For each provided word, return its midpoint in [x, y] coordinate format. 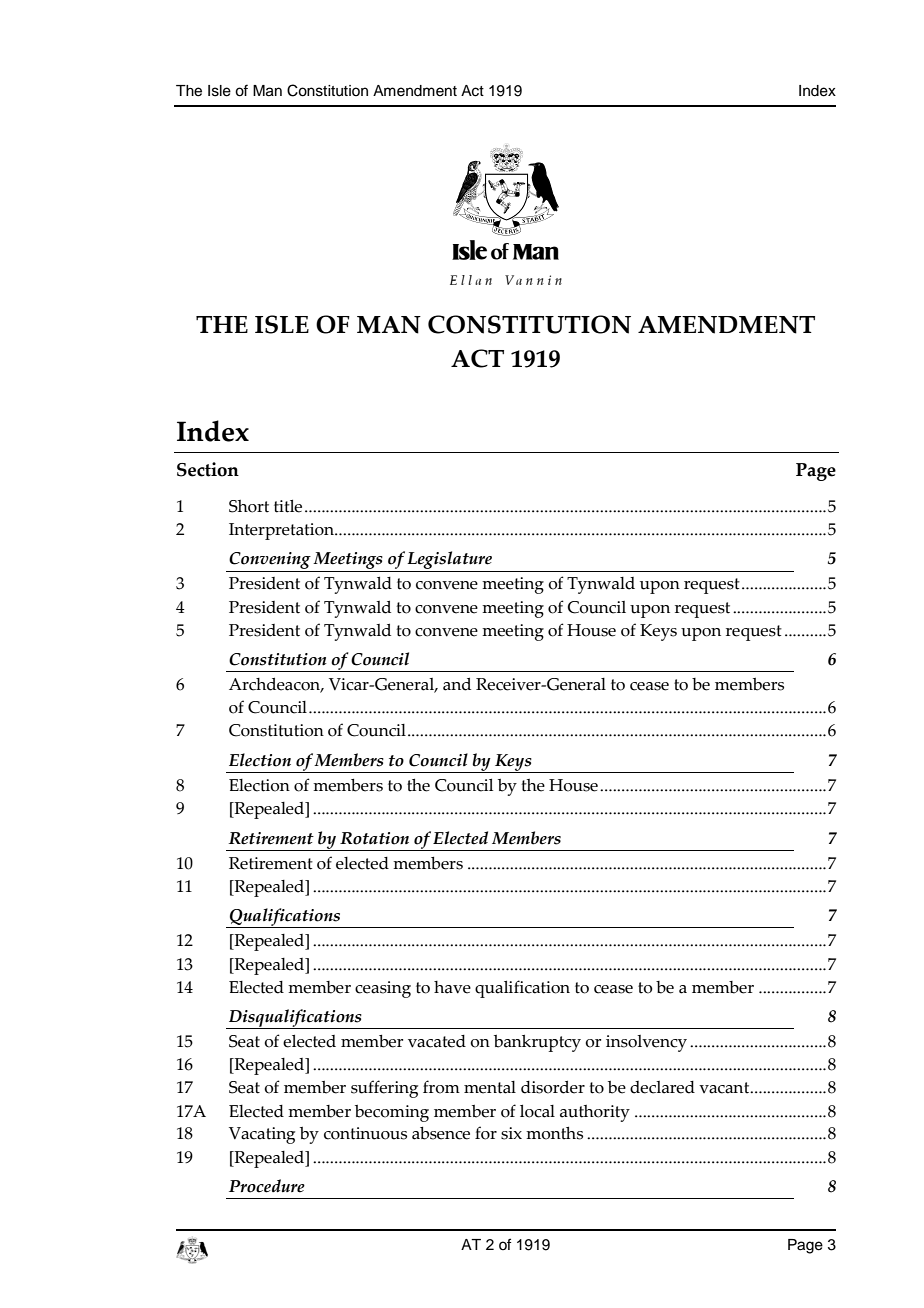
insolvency [646, 1043]
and [457, 684]
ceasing [383, 989]
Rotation [374, 838]
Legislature [450, 561]
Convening [270, 562]
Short [249, 506]
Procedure [267, 1186]
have [452, 987]
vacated [437, 1041]
